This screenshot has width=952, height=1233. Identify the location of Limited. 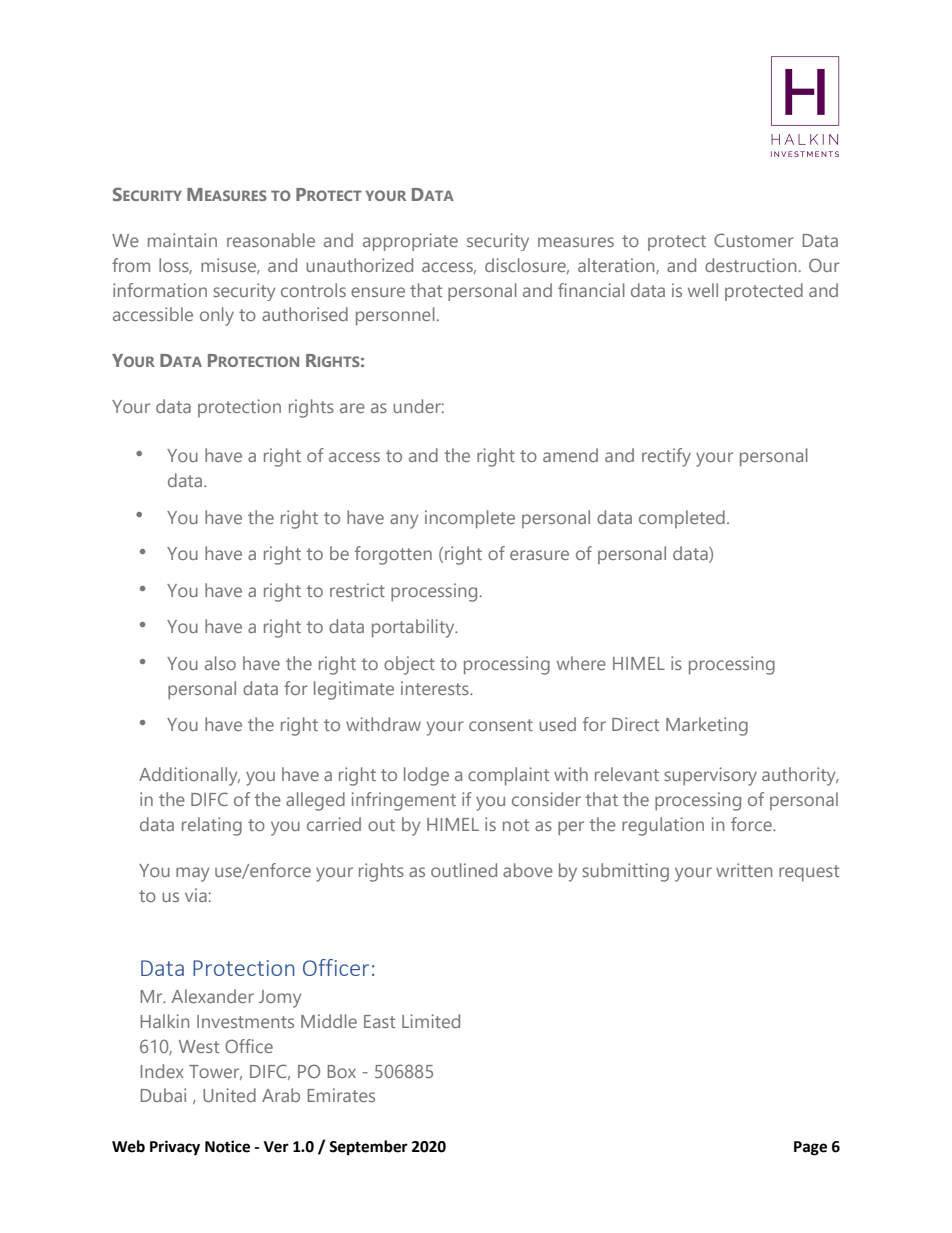
(431, 1021).
